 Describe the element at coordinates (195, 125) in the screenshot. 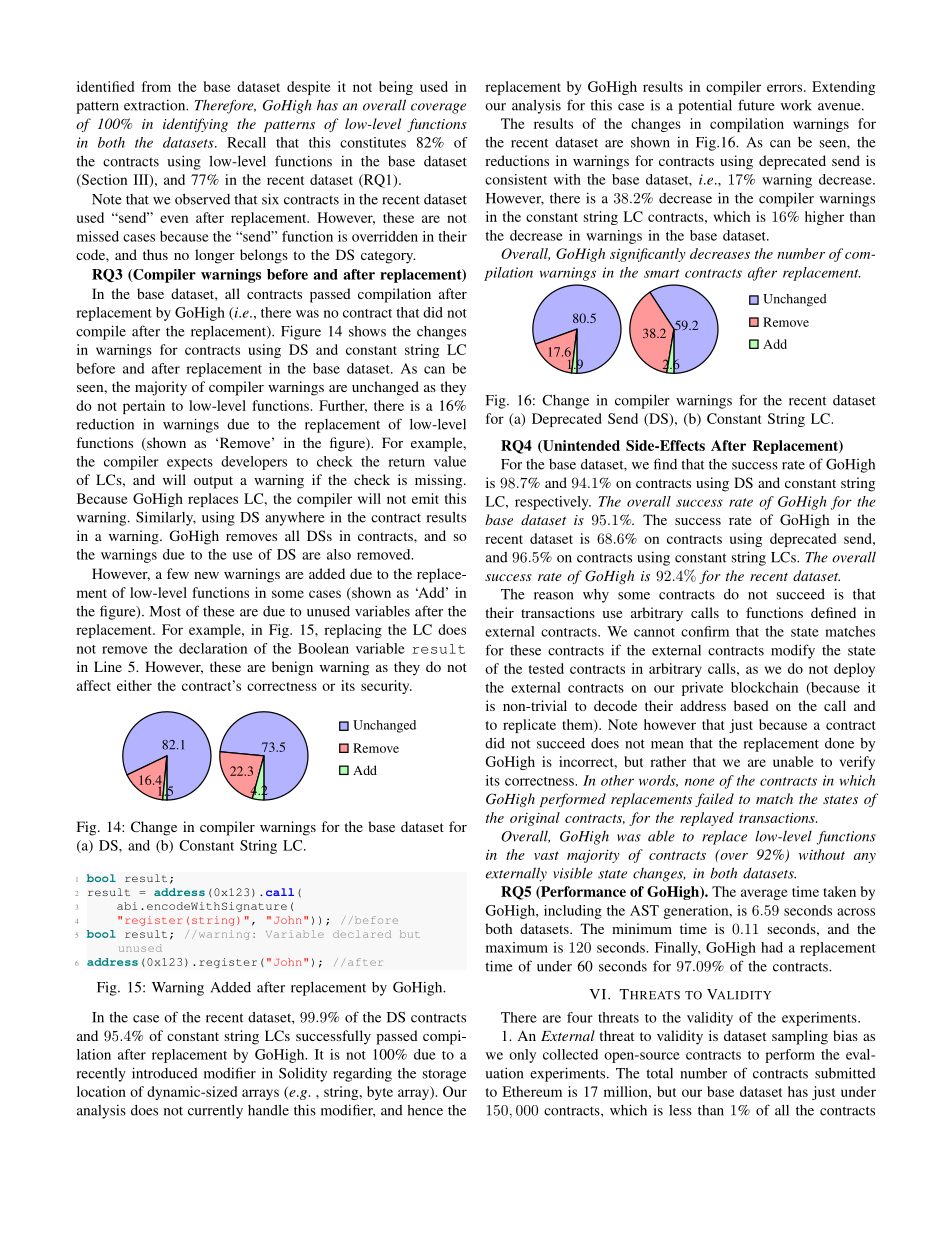

I see `identifying` at that location.
